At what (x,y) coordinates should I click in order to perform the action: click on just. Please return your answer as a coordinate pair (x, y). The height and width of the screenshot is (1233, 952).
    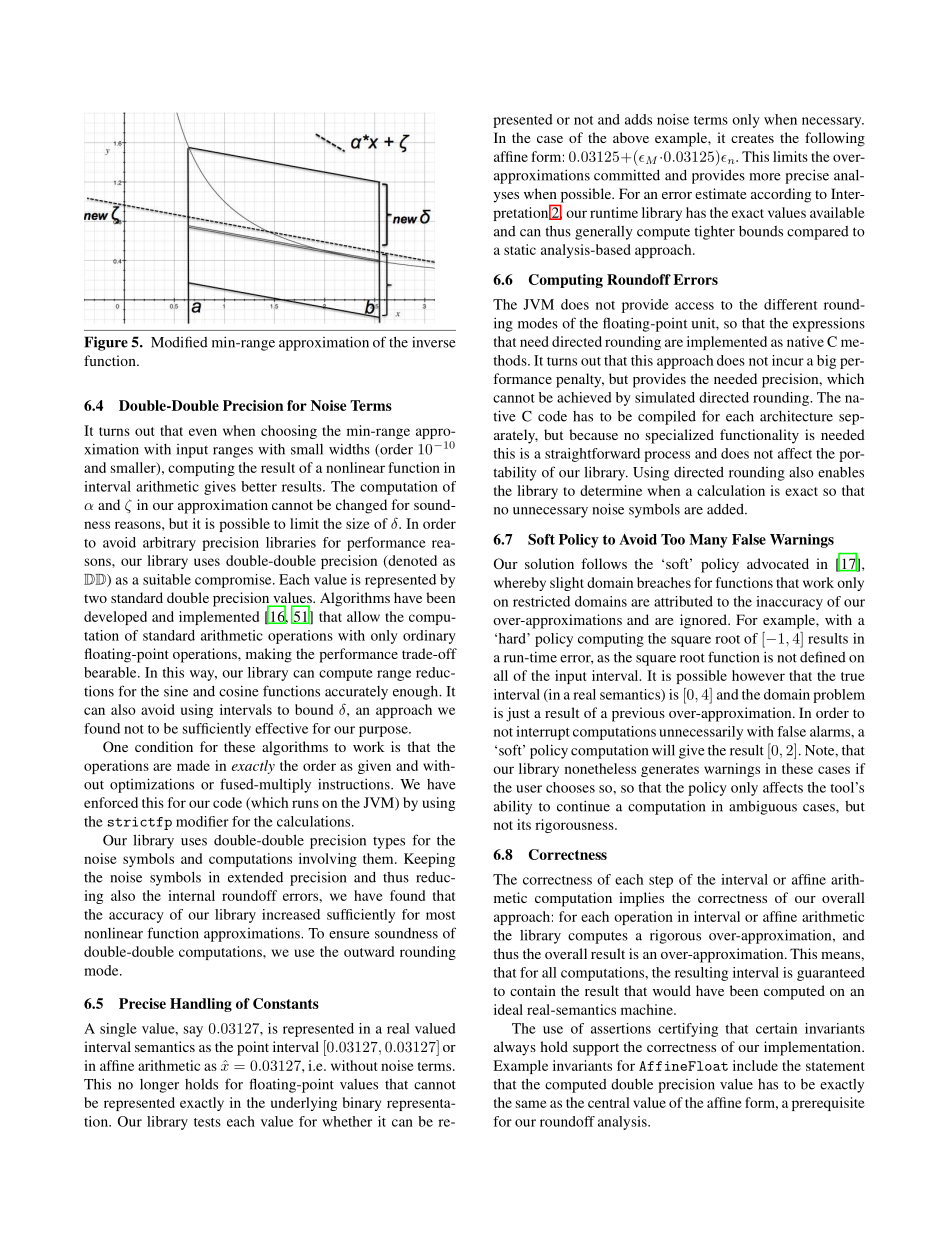
    Looking at the image, I should click on (518, 714).
